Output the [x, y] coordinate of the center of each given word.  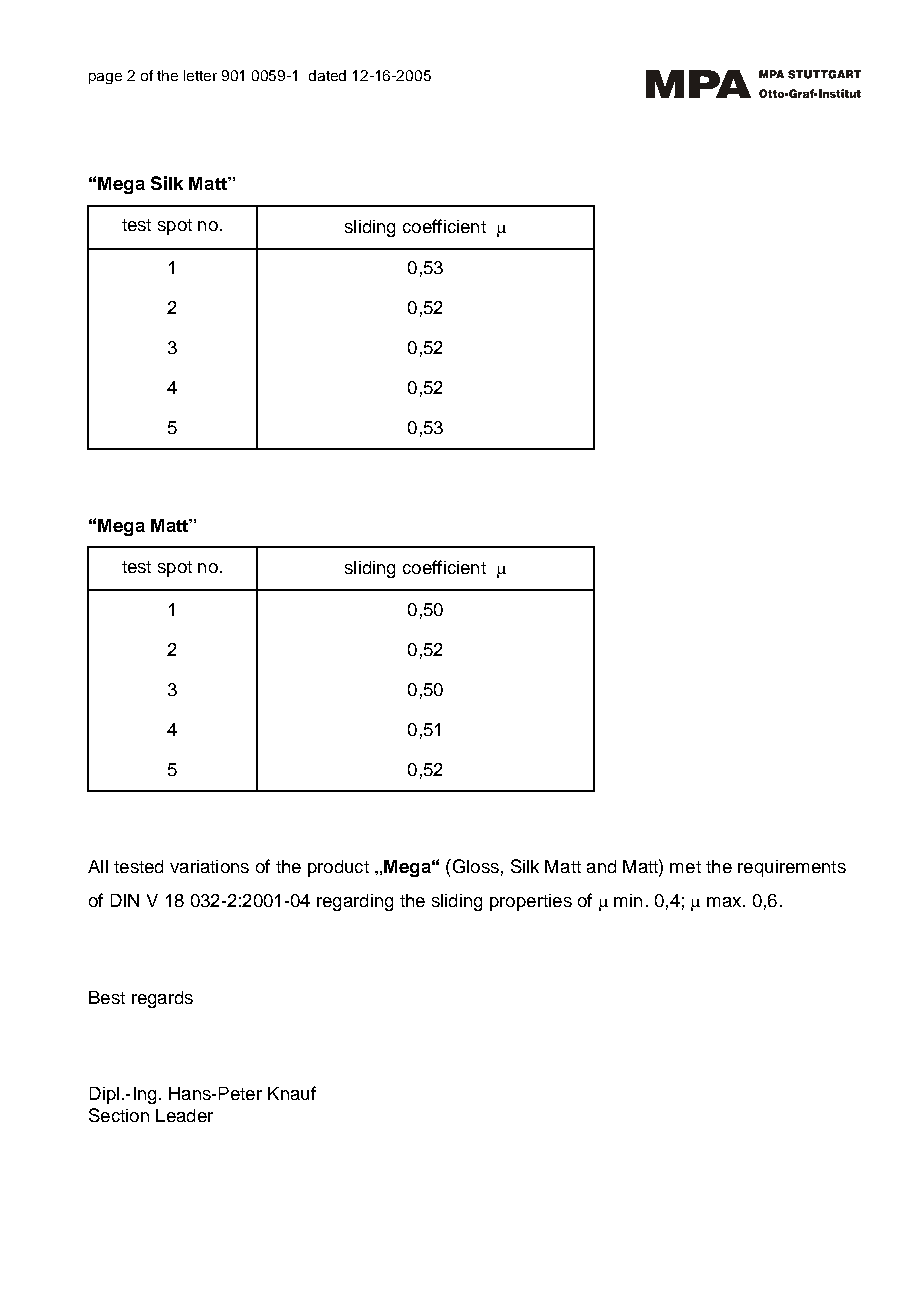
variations [209, 866]
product [338, 868]
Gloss [474, 866]
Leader [184, 1115]
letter [200, 75]
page [105, 78]
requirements [792, 868]
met [685, 867]
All [98, 866]
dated [327, 75]
